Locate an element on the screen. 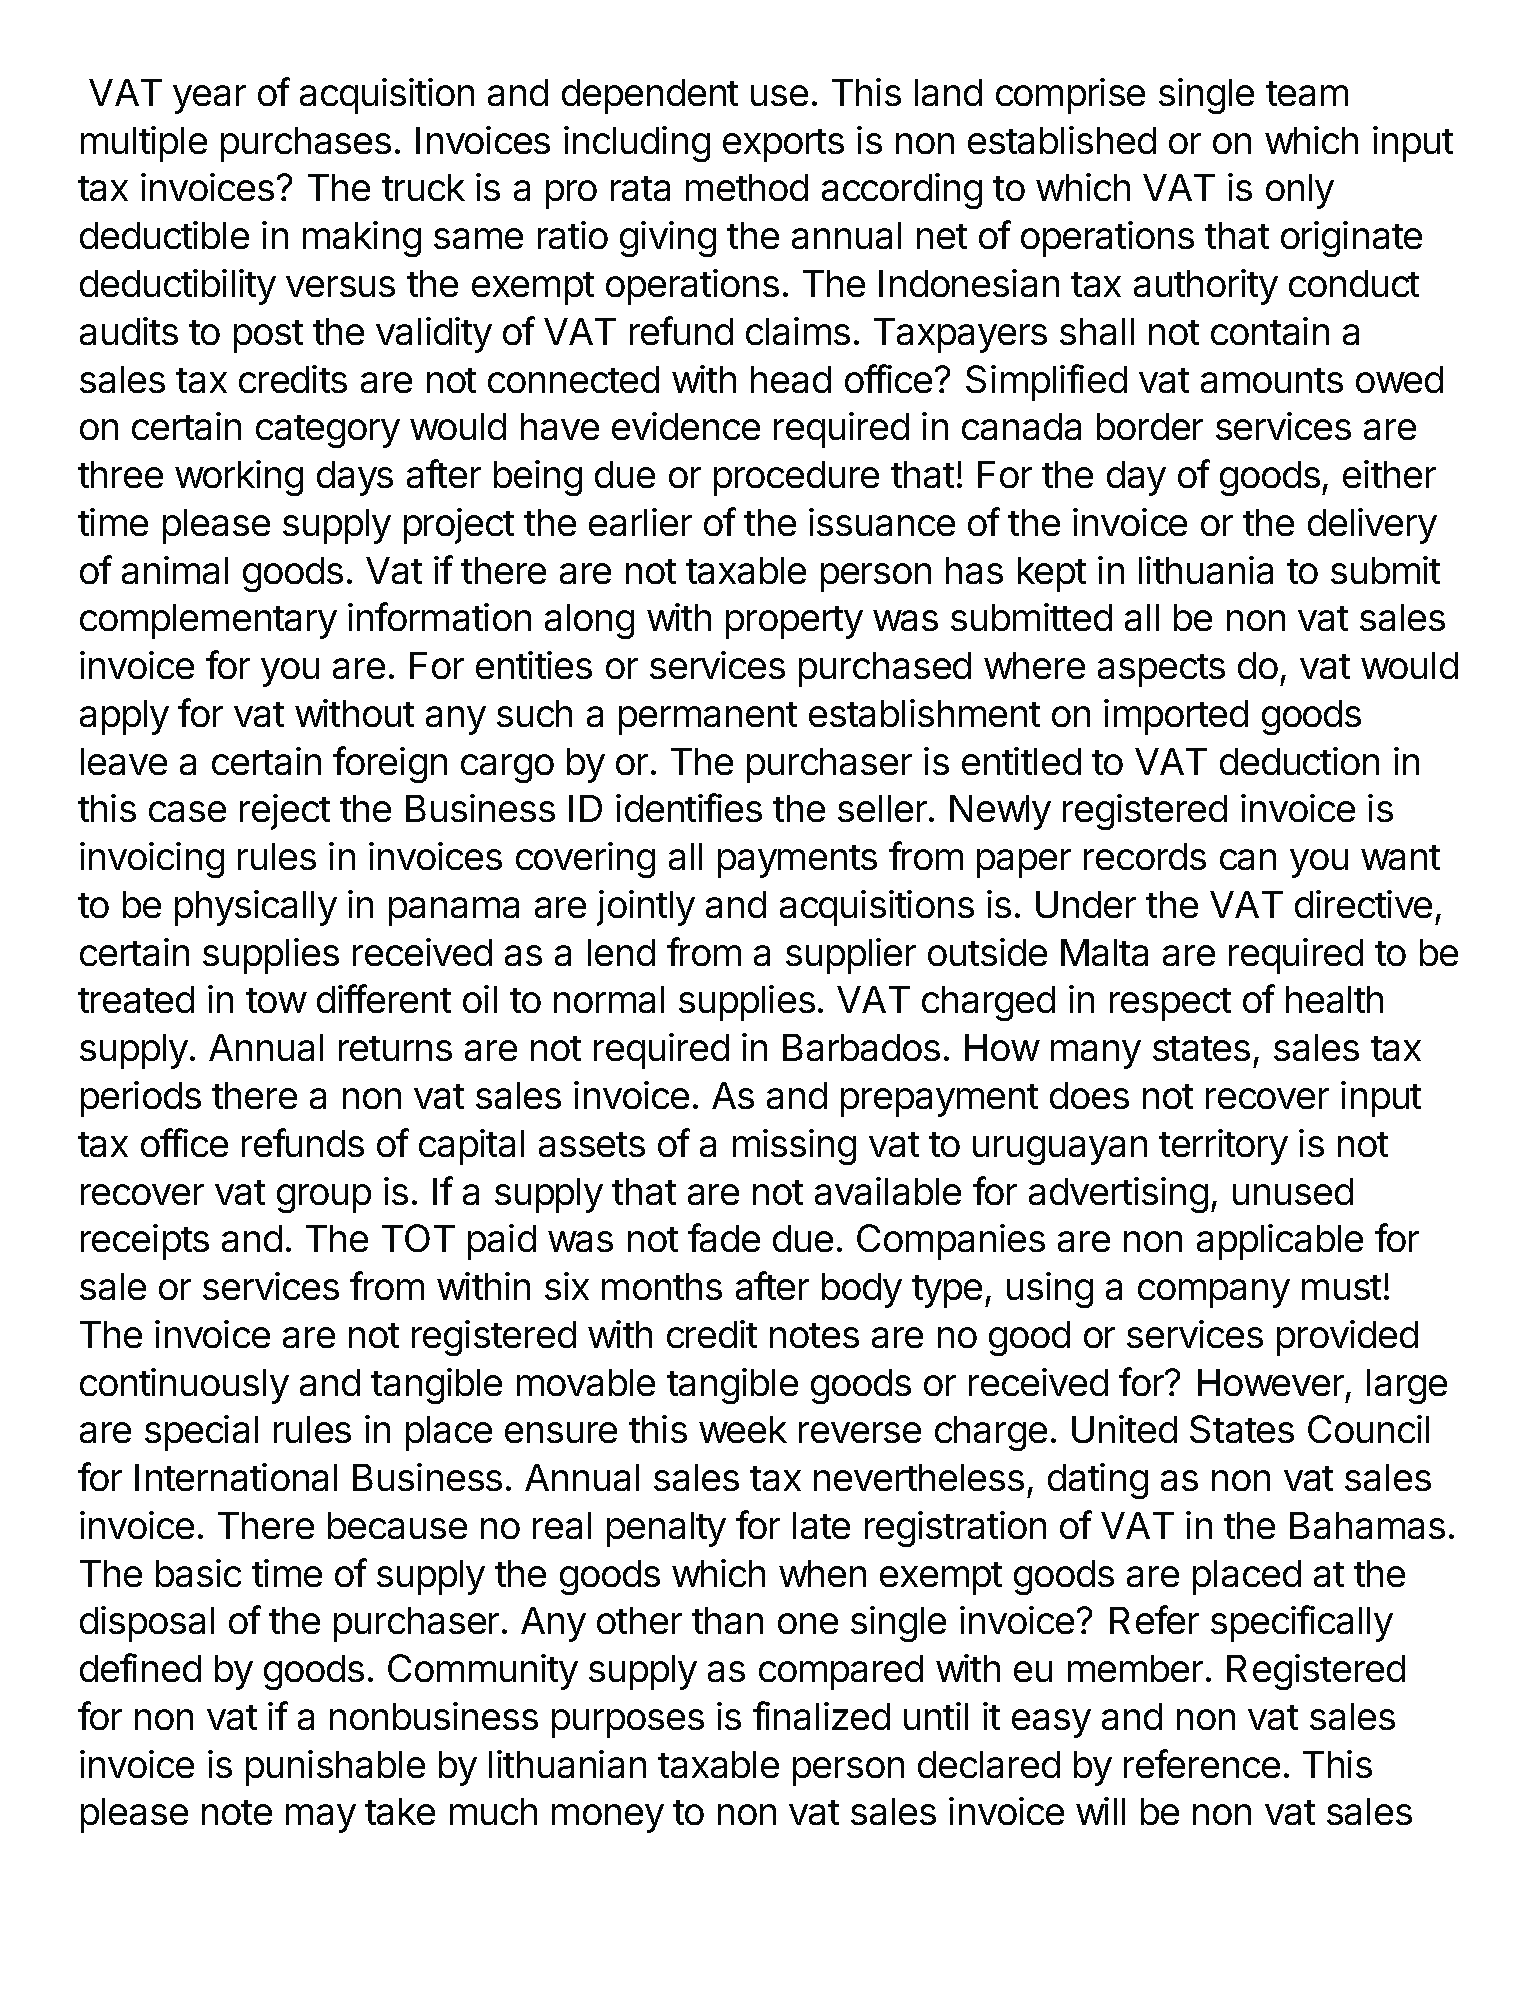  exports is located at coordinates (783, 145).
